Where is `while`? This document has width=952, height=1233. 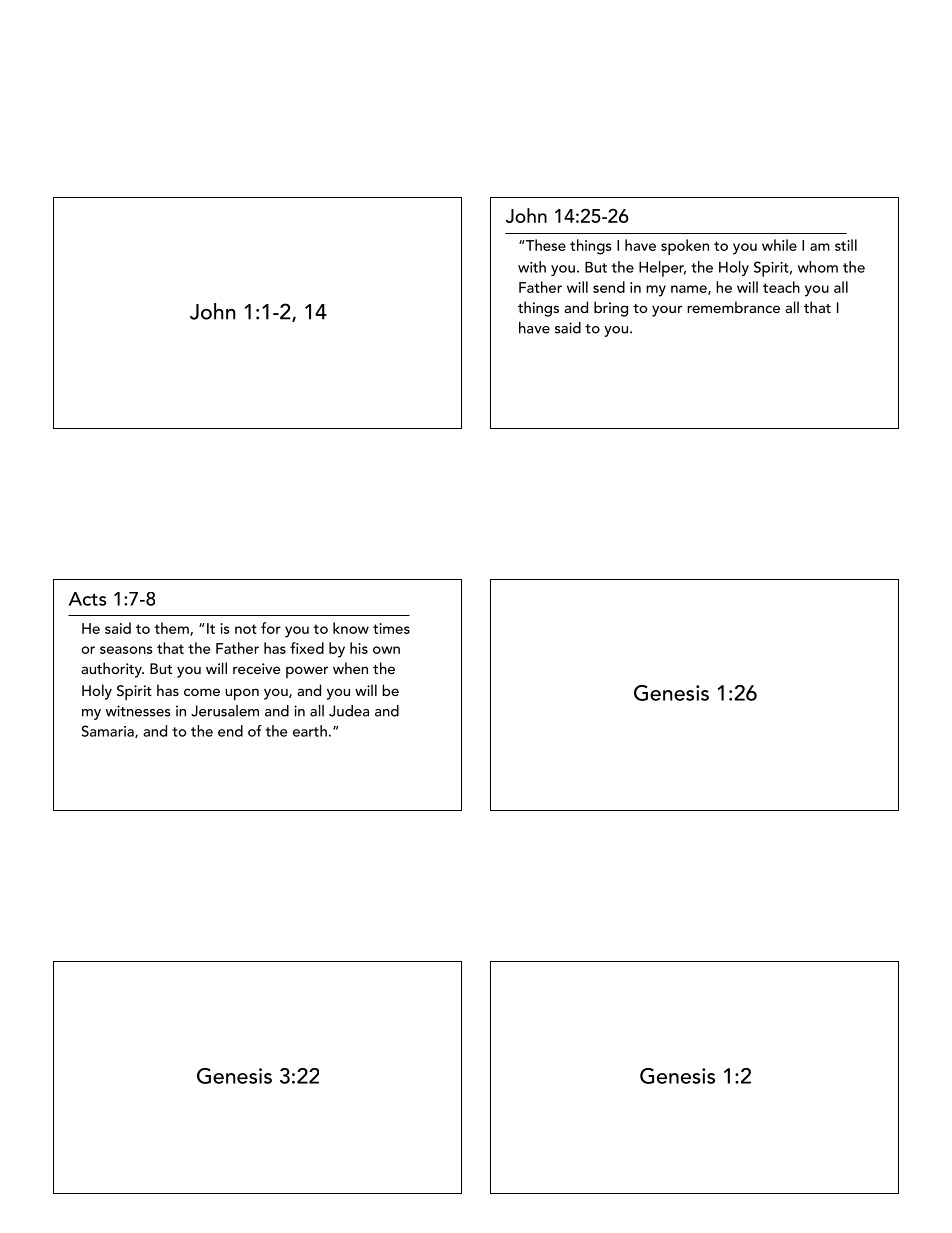 while is located at coordinates (779, 245).
